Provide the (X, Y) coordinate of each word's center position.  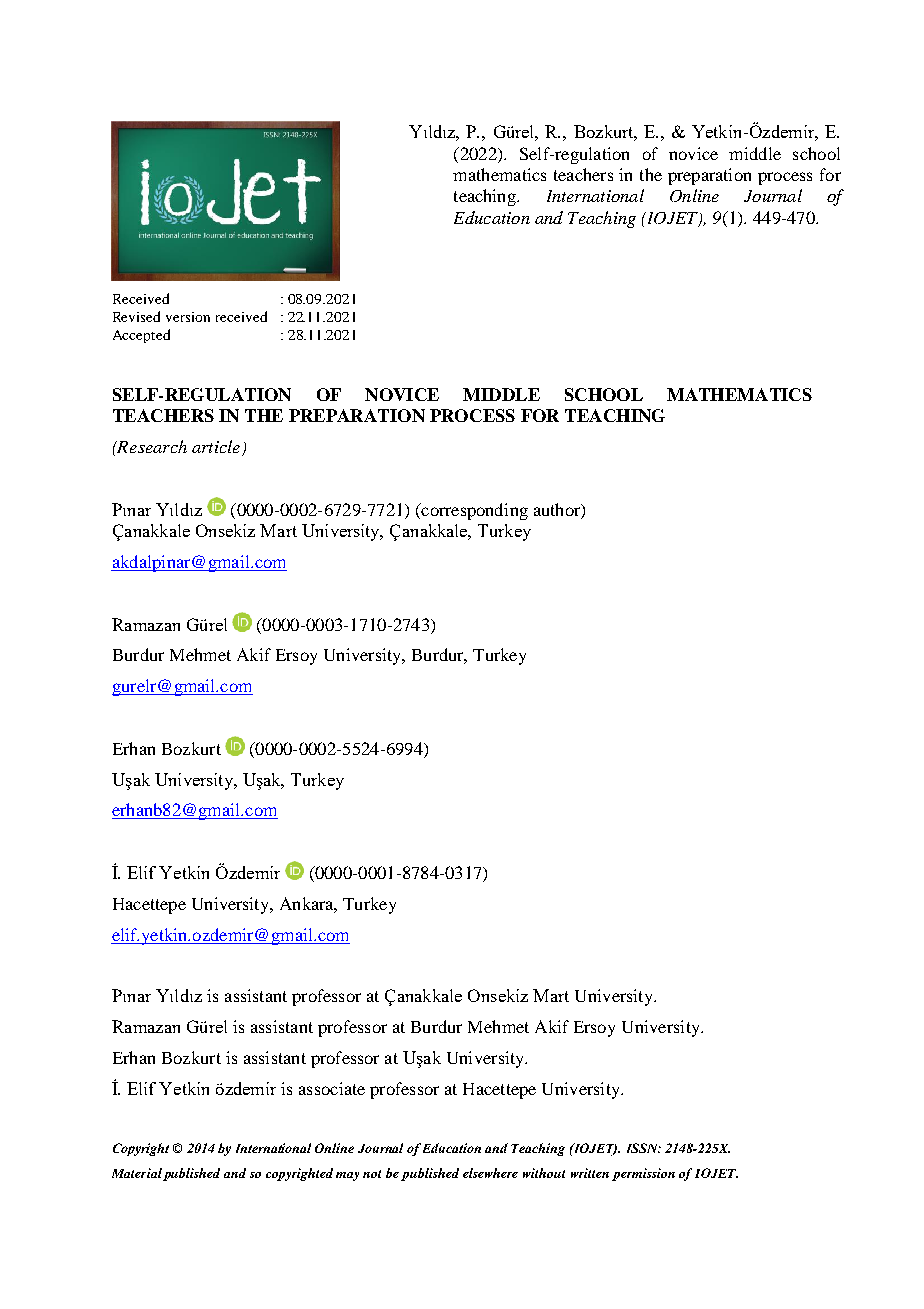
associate (332, 1088)
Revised (136, 316)
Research (151, 446)
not (372, 1174)
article (216, 446)
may (347, 1176)
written (590, 1173)
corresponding (473, 511)
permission (643, 1174)
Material (137, 1173)
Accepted (141, 336)
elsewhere (490, 1173)
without (544, 1173)
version (188, 317)
